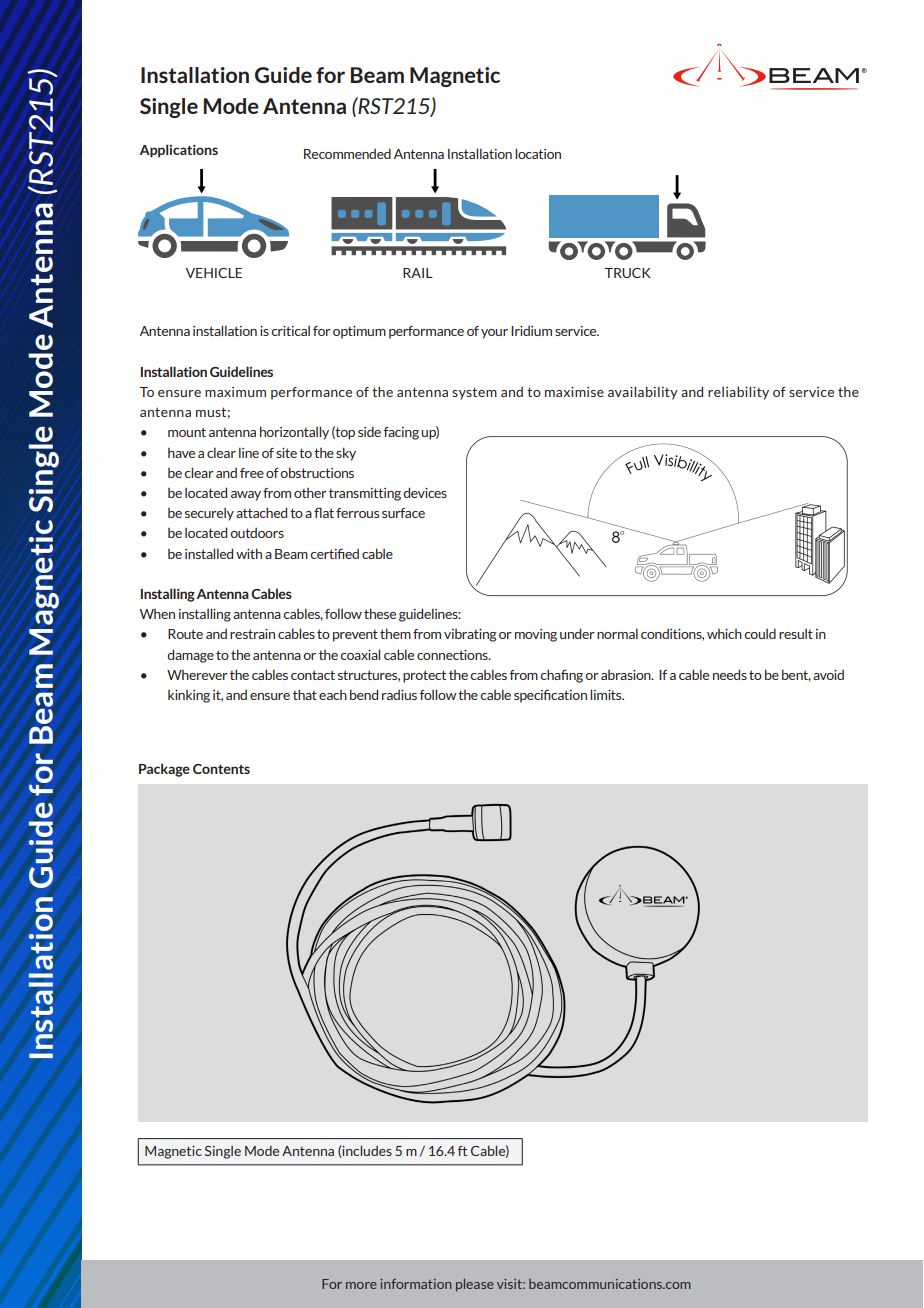 The image size is (924, 1308). What do you see at coordinates (361, 1285) in the image?
I see `more` at bounding box center [361, 1285].
